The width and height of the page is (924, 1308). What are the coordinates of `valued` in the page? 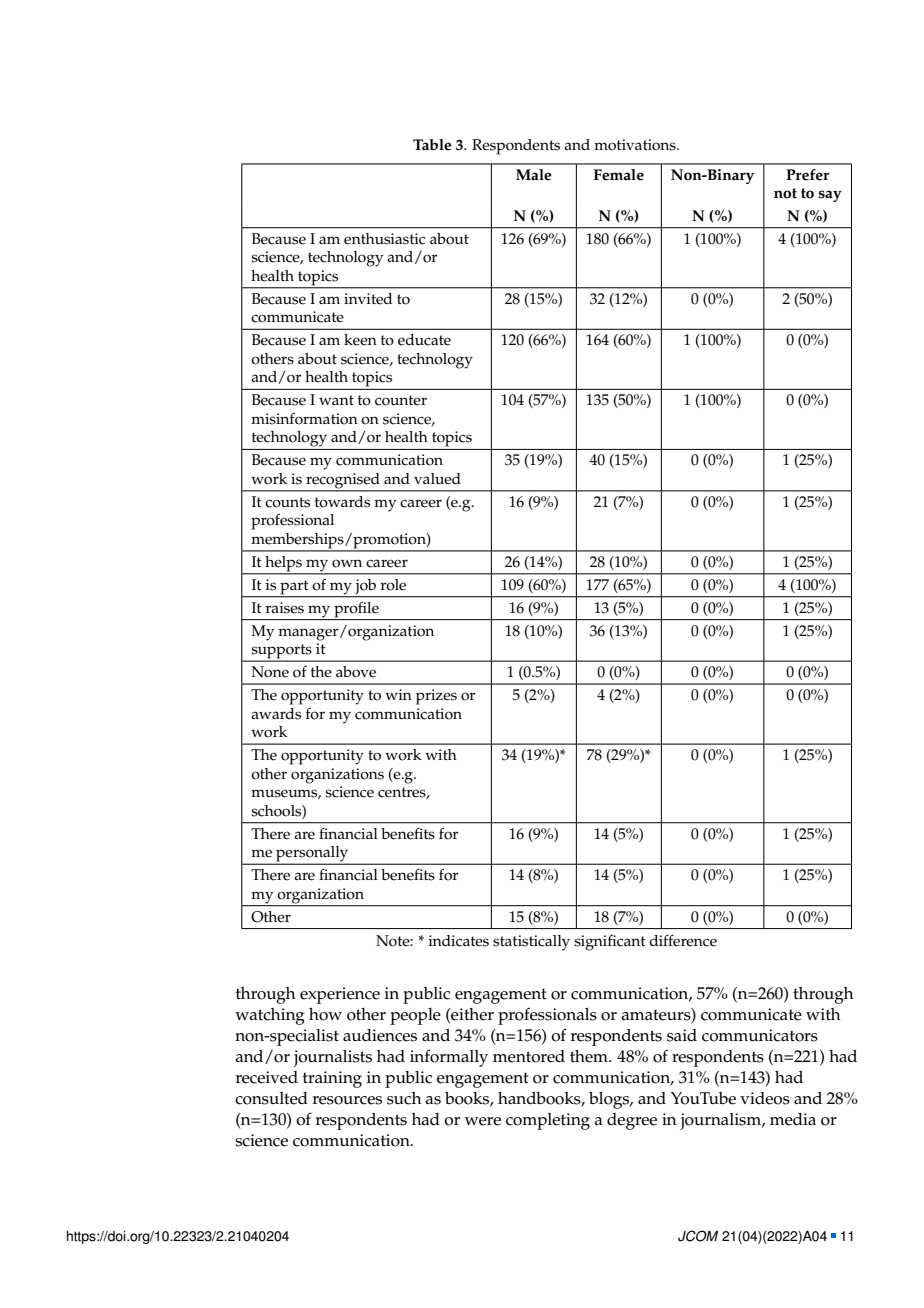 It's located at (437, 479).
